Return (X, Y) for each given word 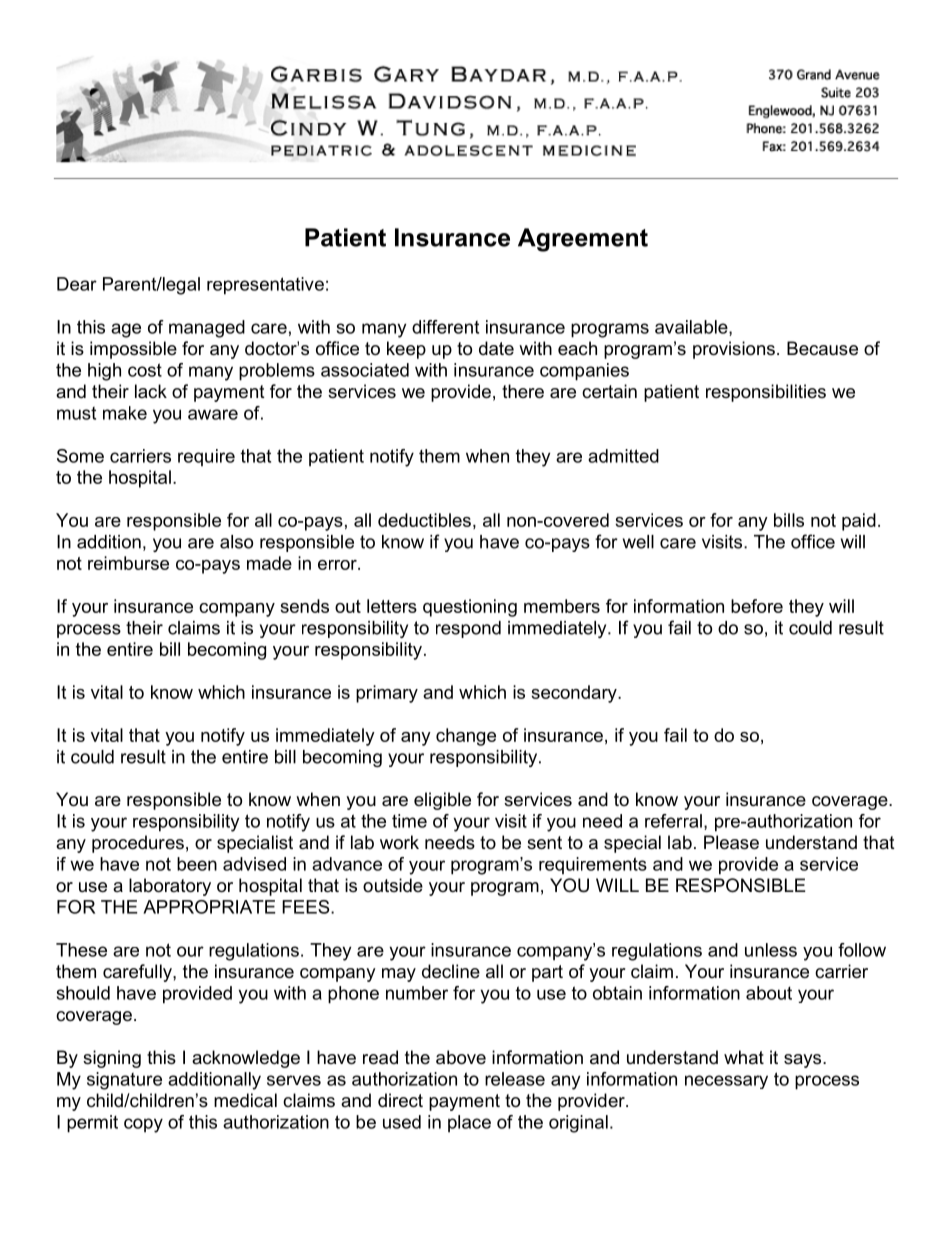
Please (731, 842)
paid (859, 522)
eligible (442, 801)
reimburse (128, 563)
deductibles (424, 520)
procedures (138, 844)
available (692, 328)
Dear (77, 284)
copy (143, 1125)
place (469, 1124)
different (445, 327)
